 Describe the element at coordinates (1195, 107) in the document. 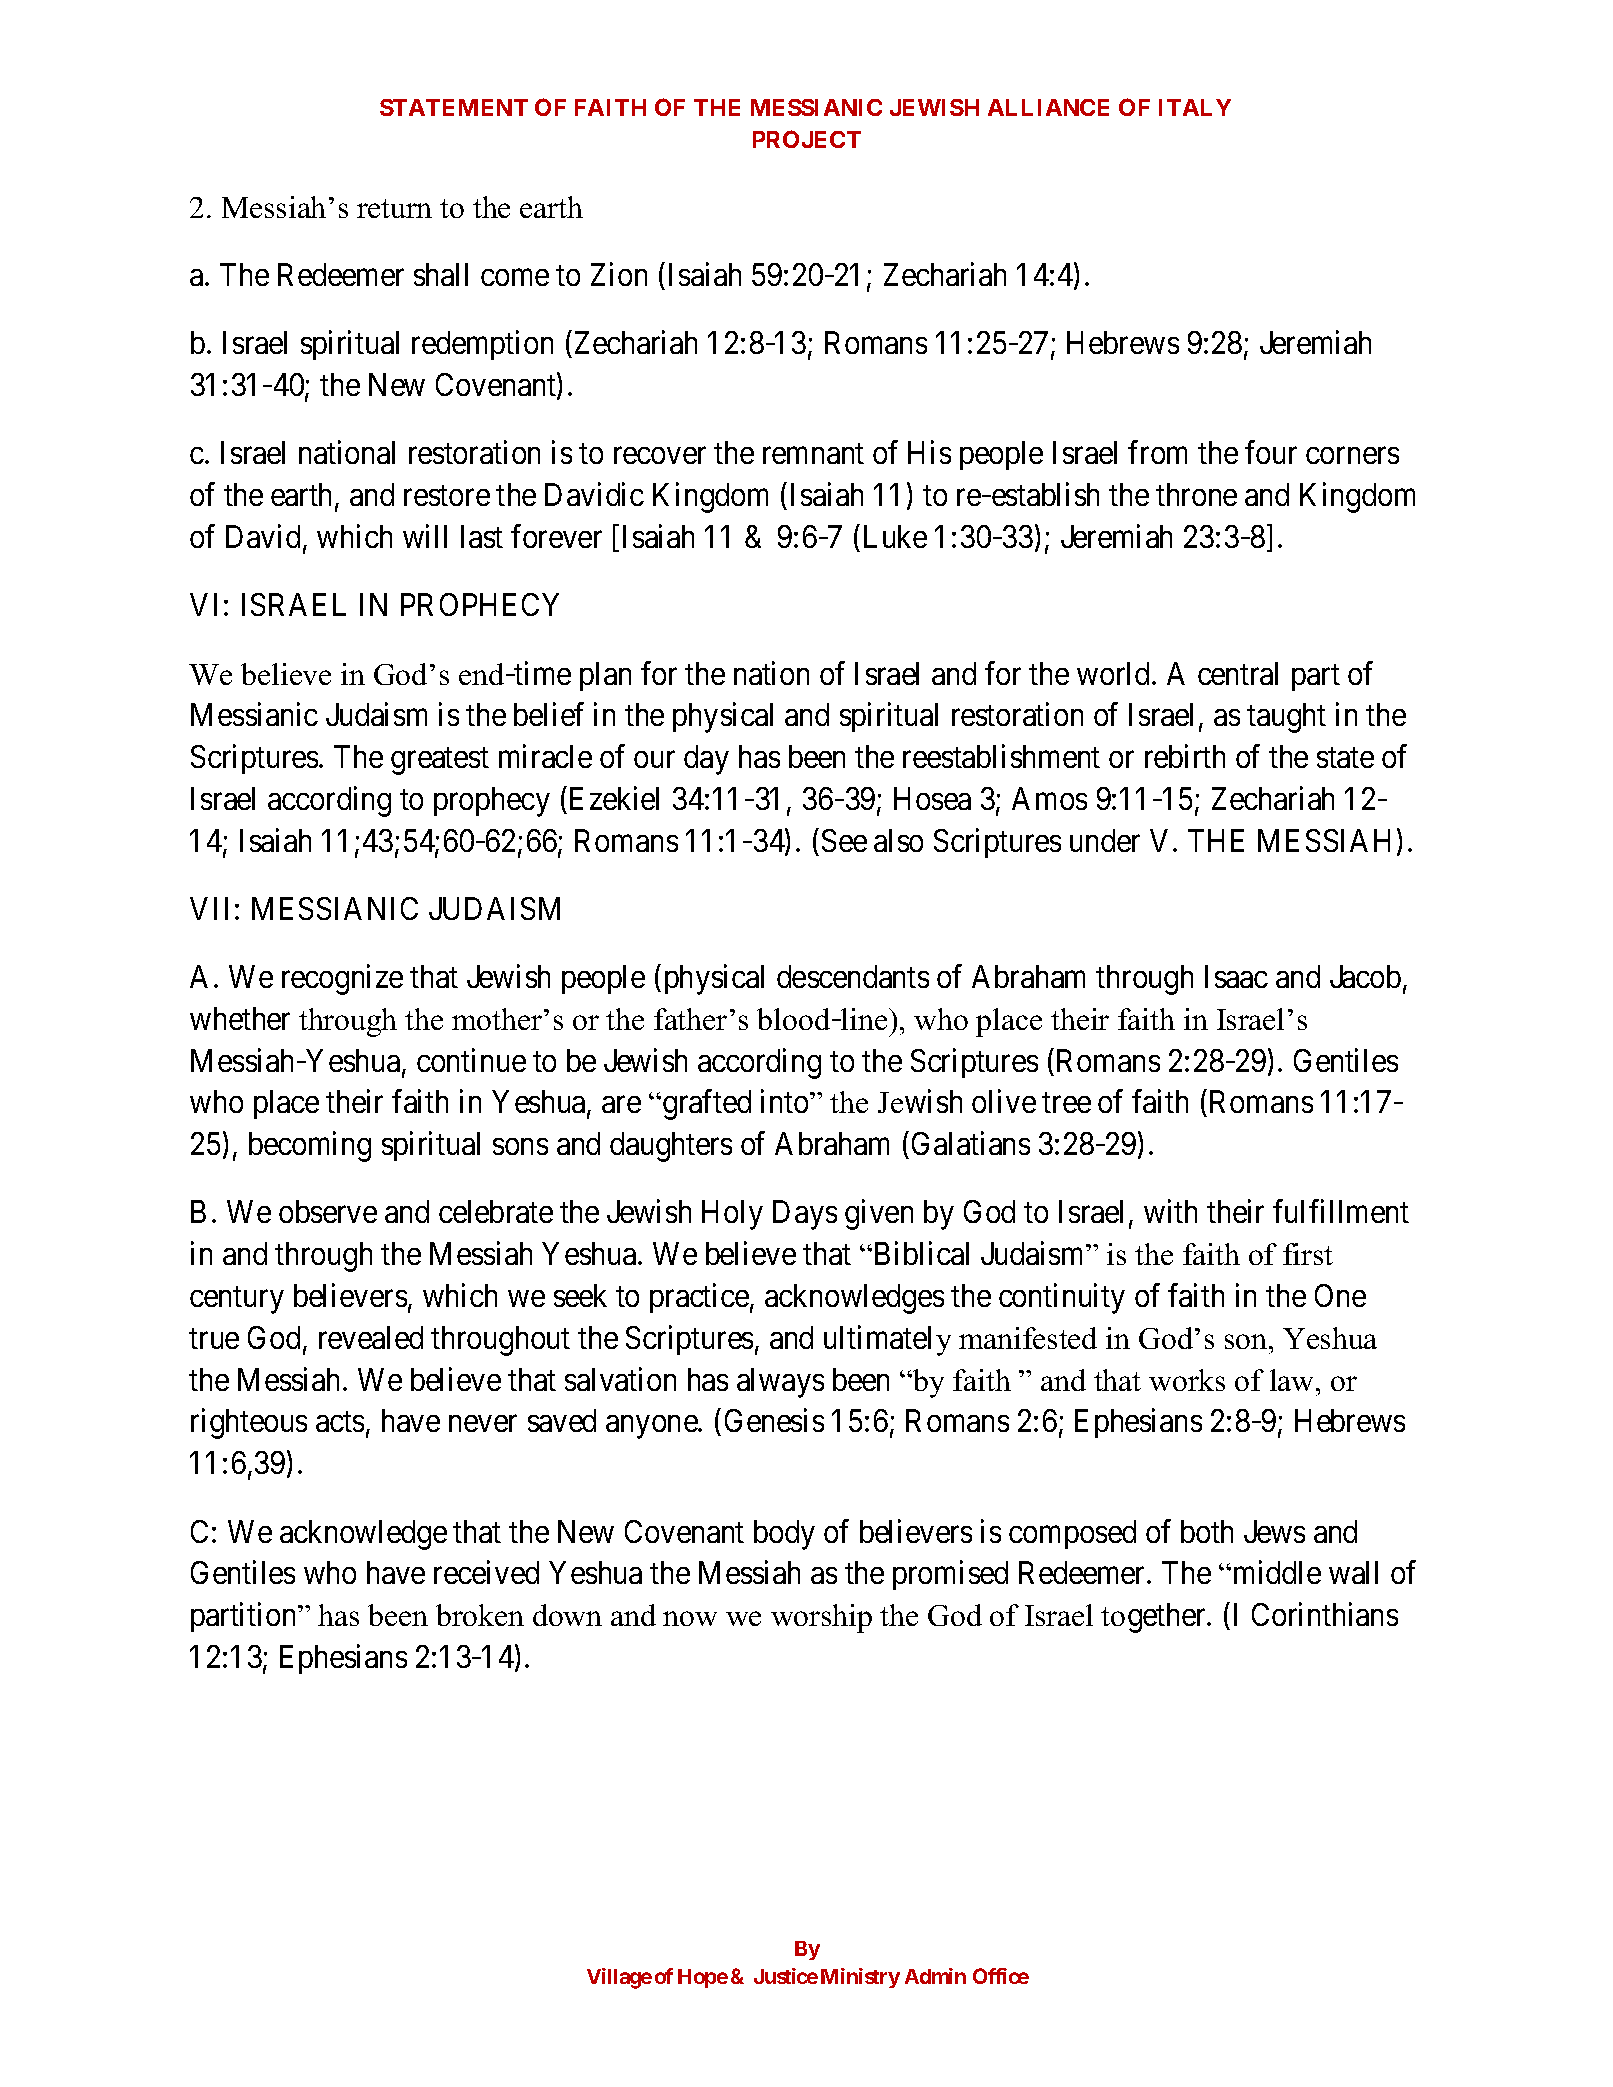

I see `ITALY` at that location.
